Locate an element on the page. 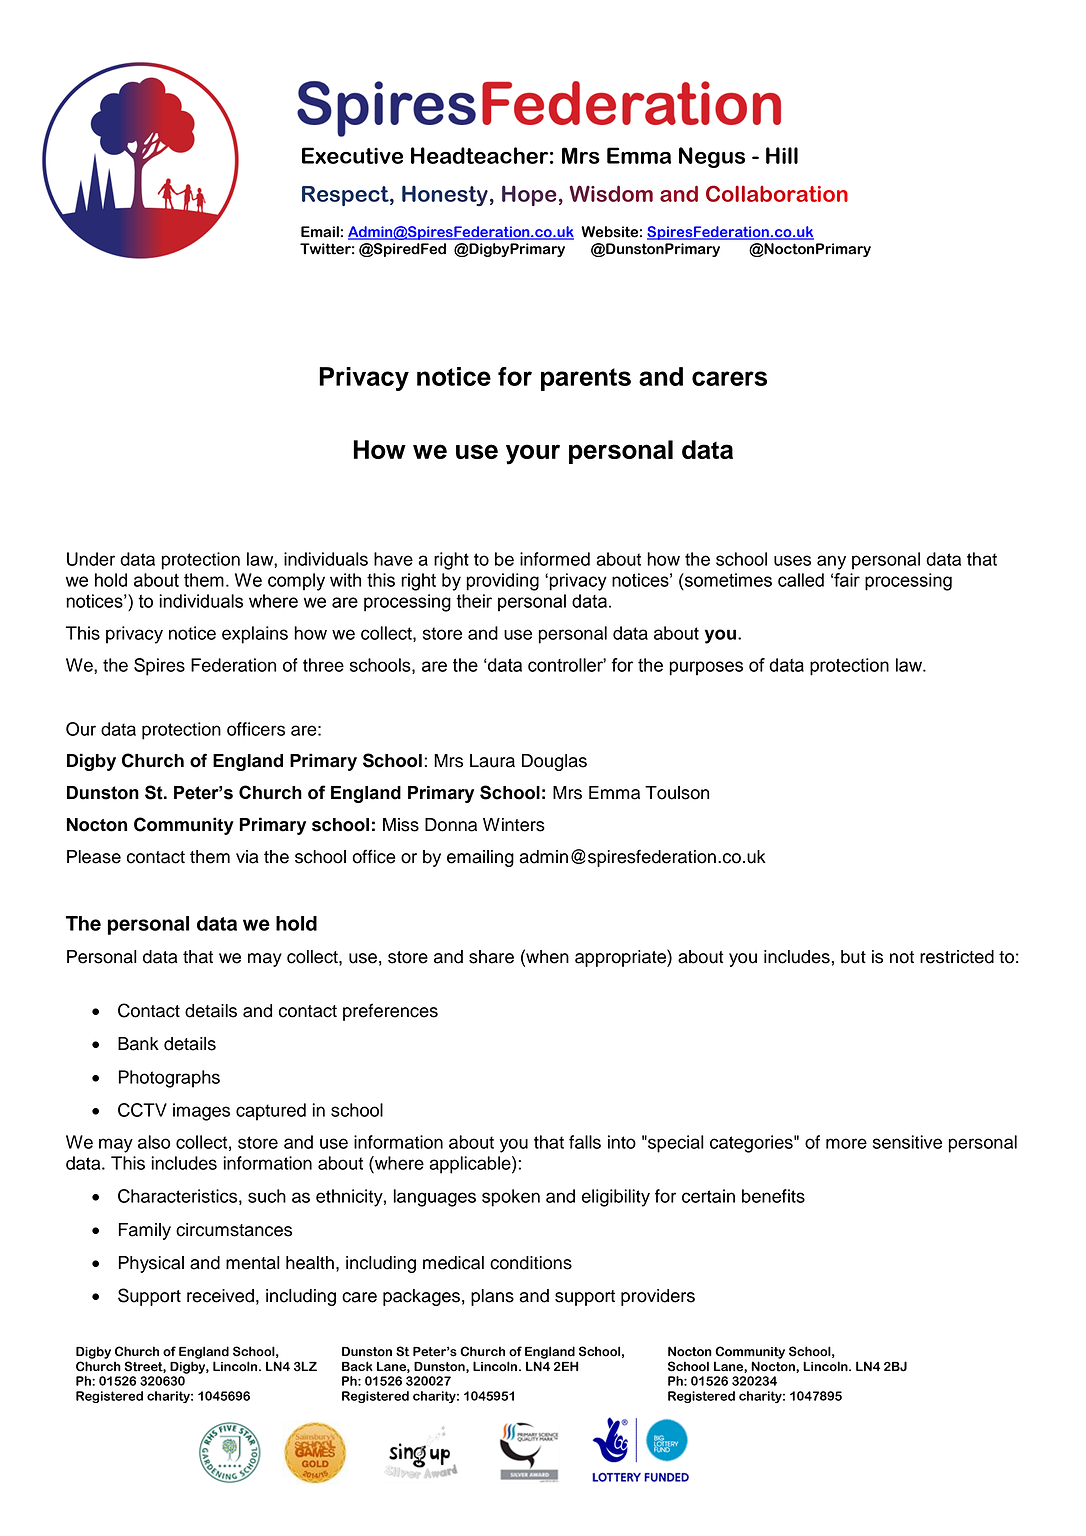 The height and width of the image is (1536, 1086). Executive is located at coordinates (352, 155).
